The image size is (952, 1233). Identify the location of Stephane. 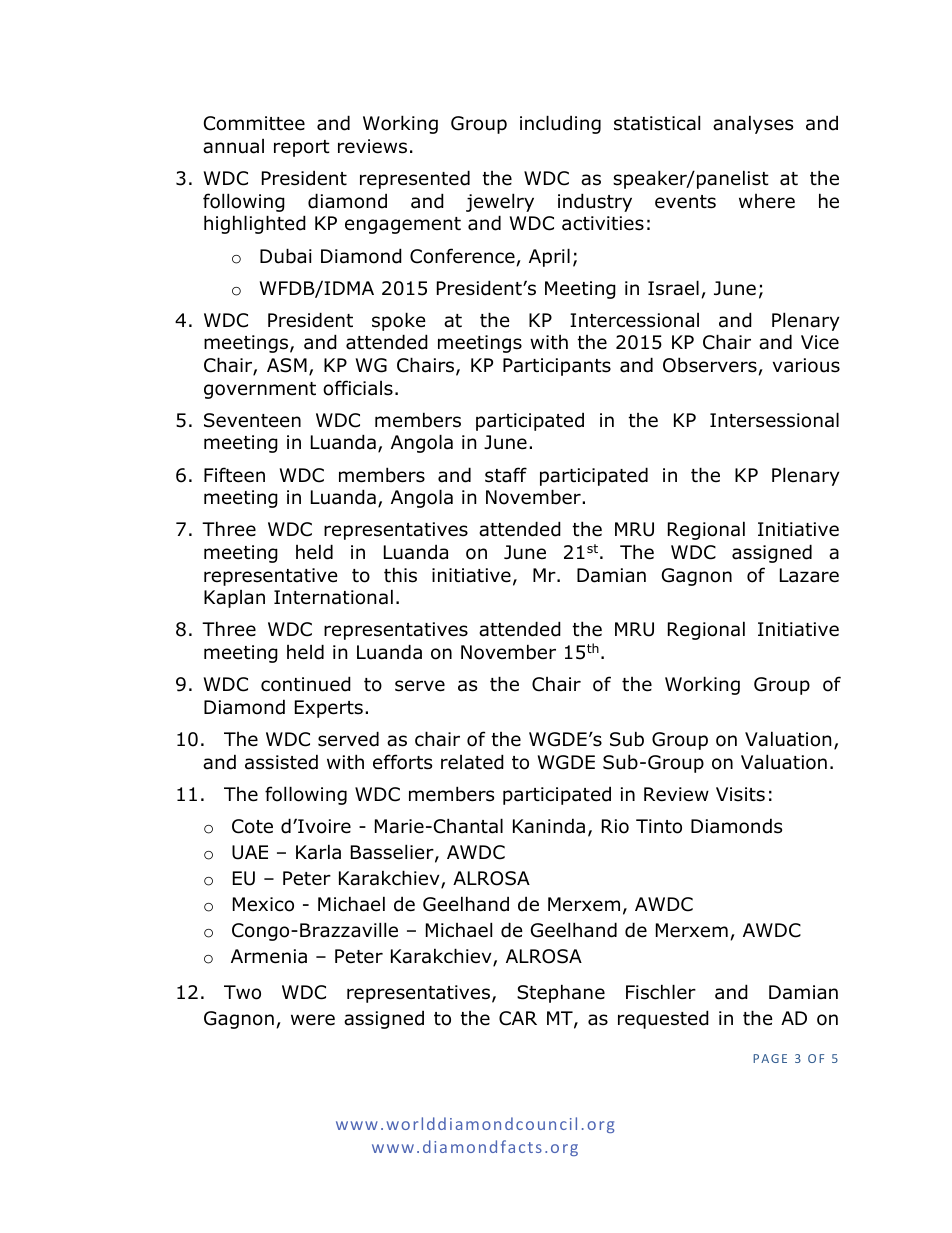
(561, 993).
